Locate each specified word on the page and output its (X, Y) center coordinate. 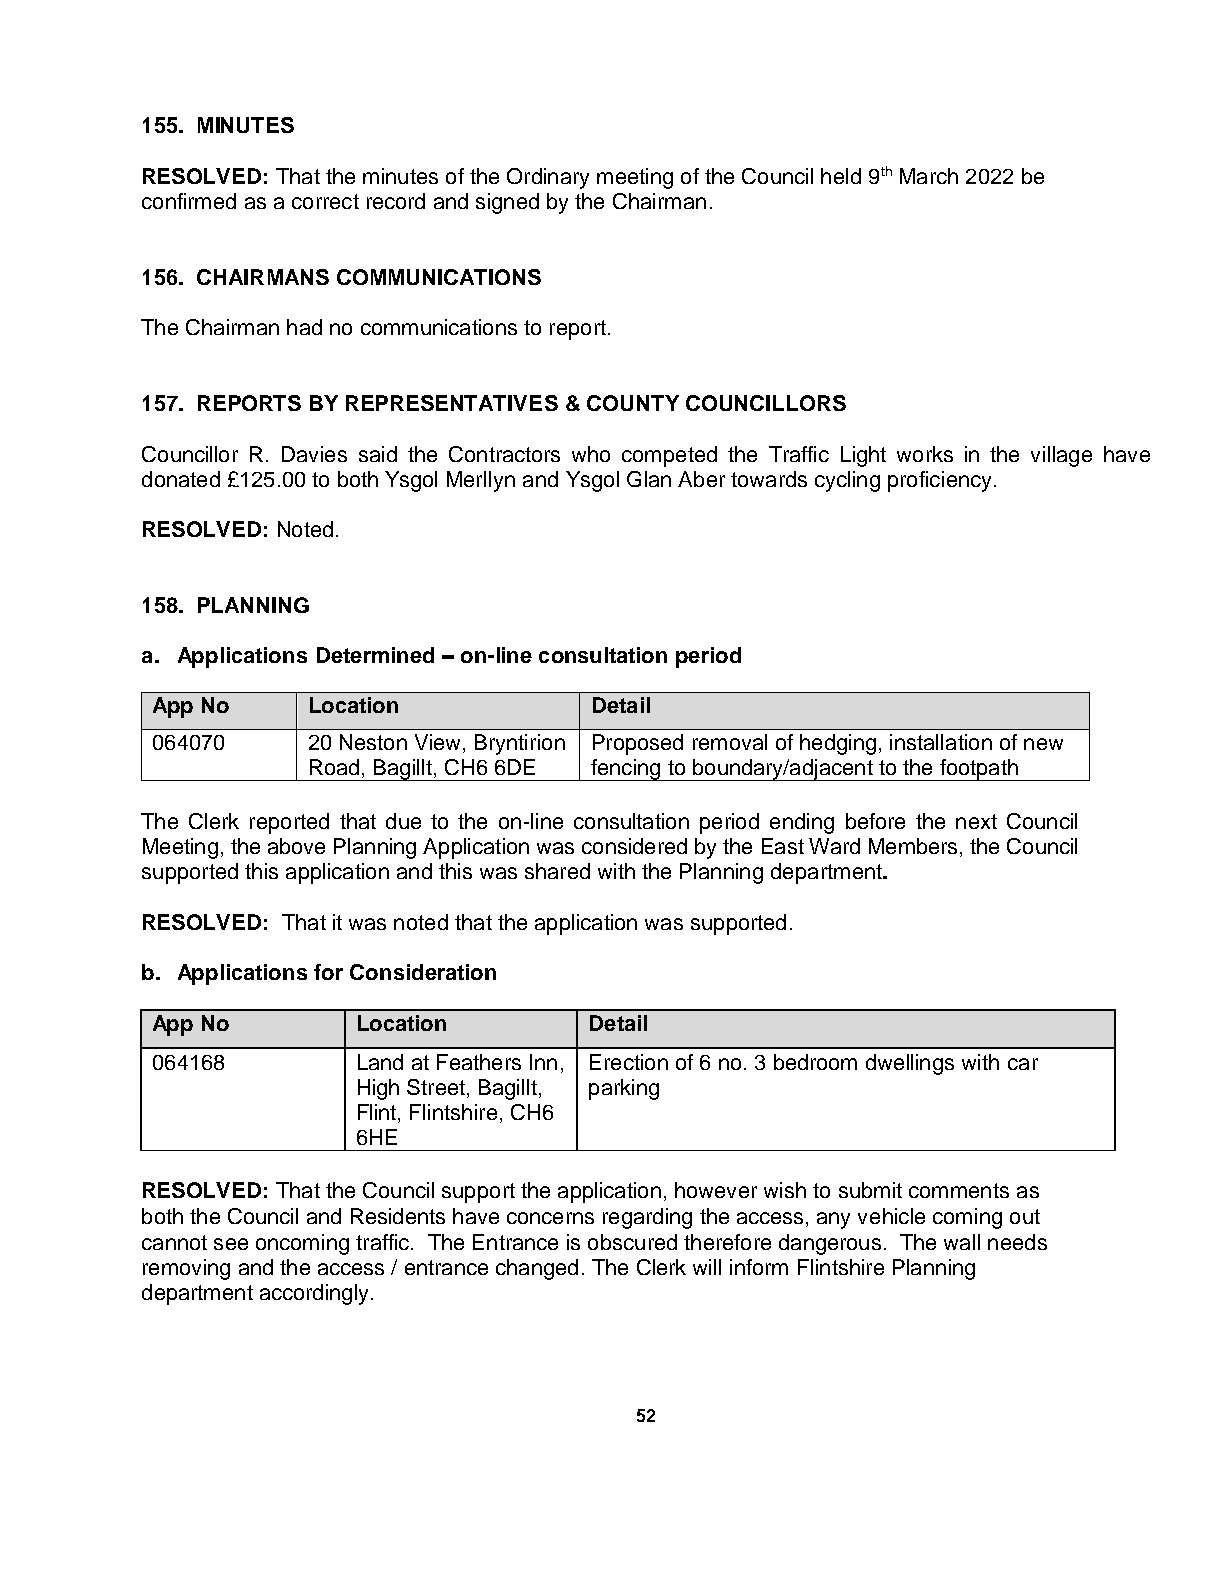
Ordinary (548, 178)
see (231, 1244)
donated (181, 479)
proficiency (941, 481)
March (929, 176)
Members (913, 846)
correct (325, 201)
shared (557, 871)
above (296, 846)
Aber (701, 479)
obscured (632, 1242)
